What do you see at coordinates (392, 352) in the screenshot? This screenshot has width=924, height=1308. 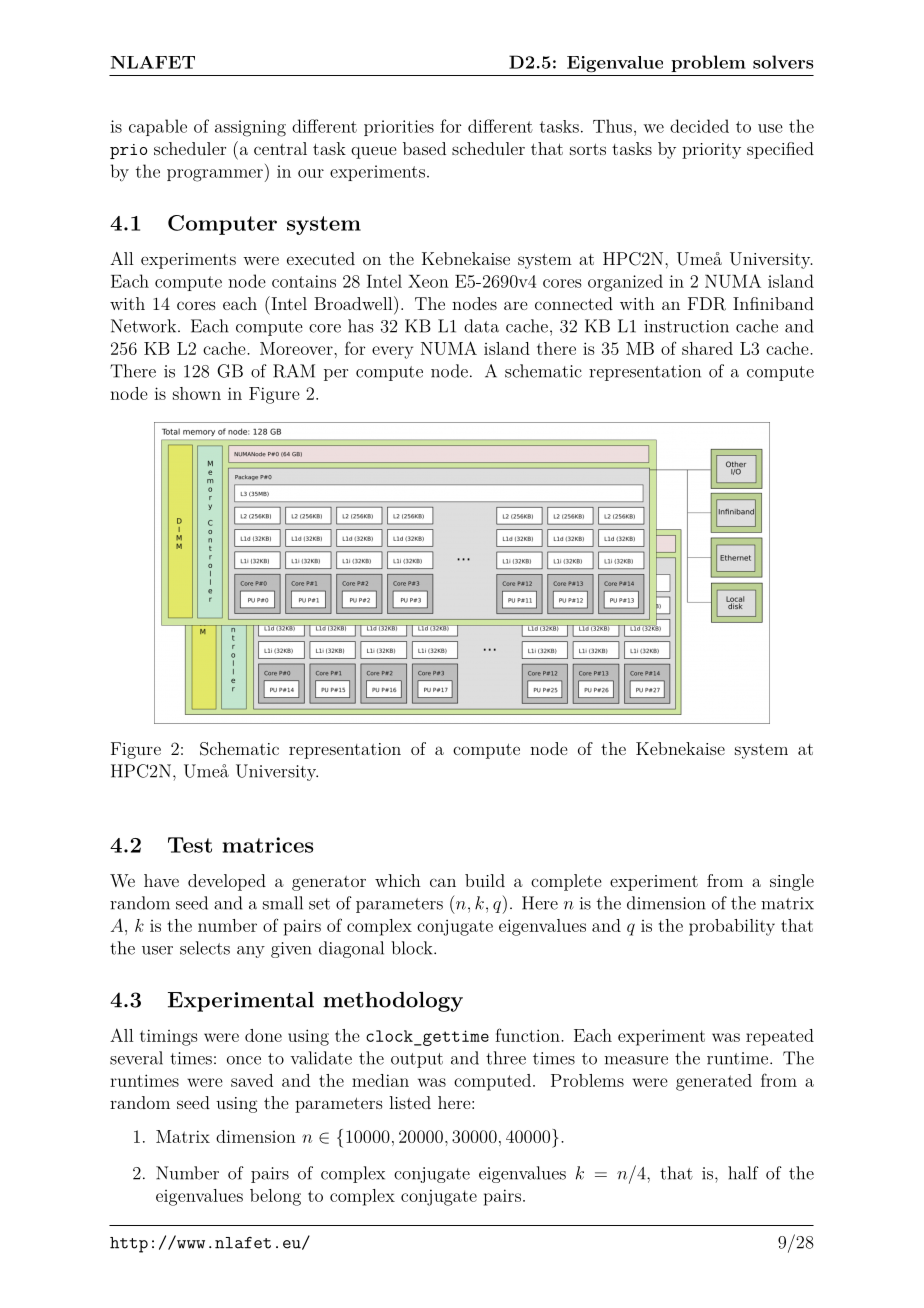 I see `every` at bounding box center [392, 352].
